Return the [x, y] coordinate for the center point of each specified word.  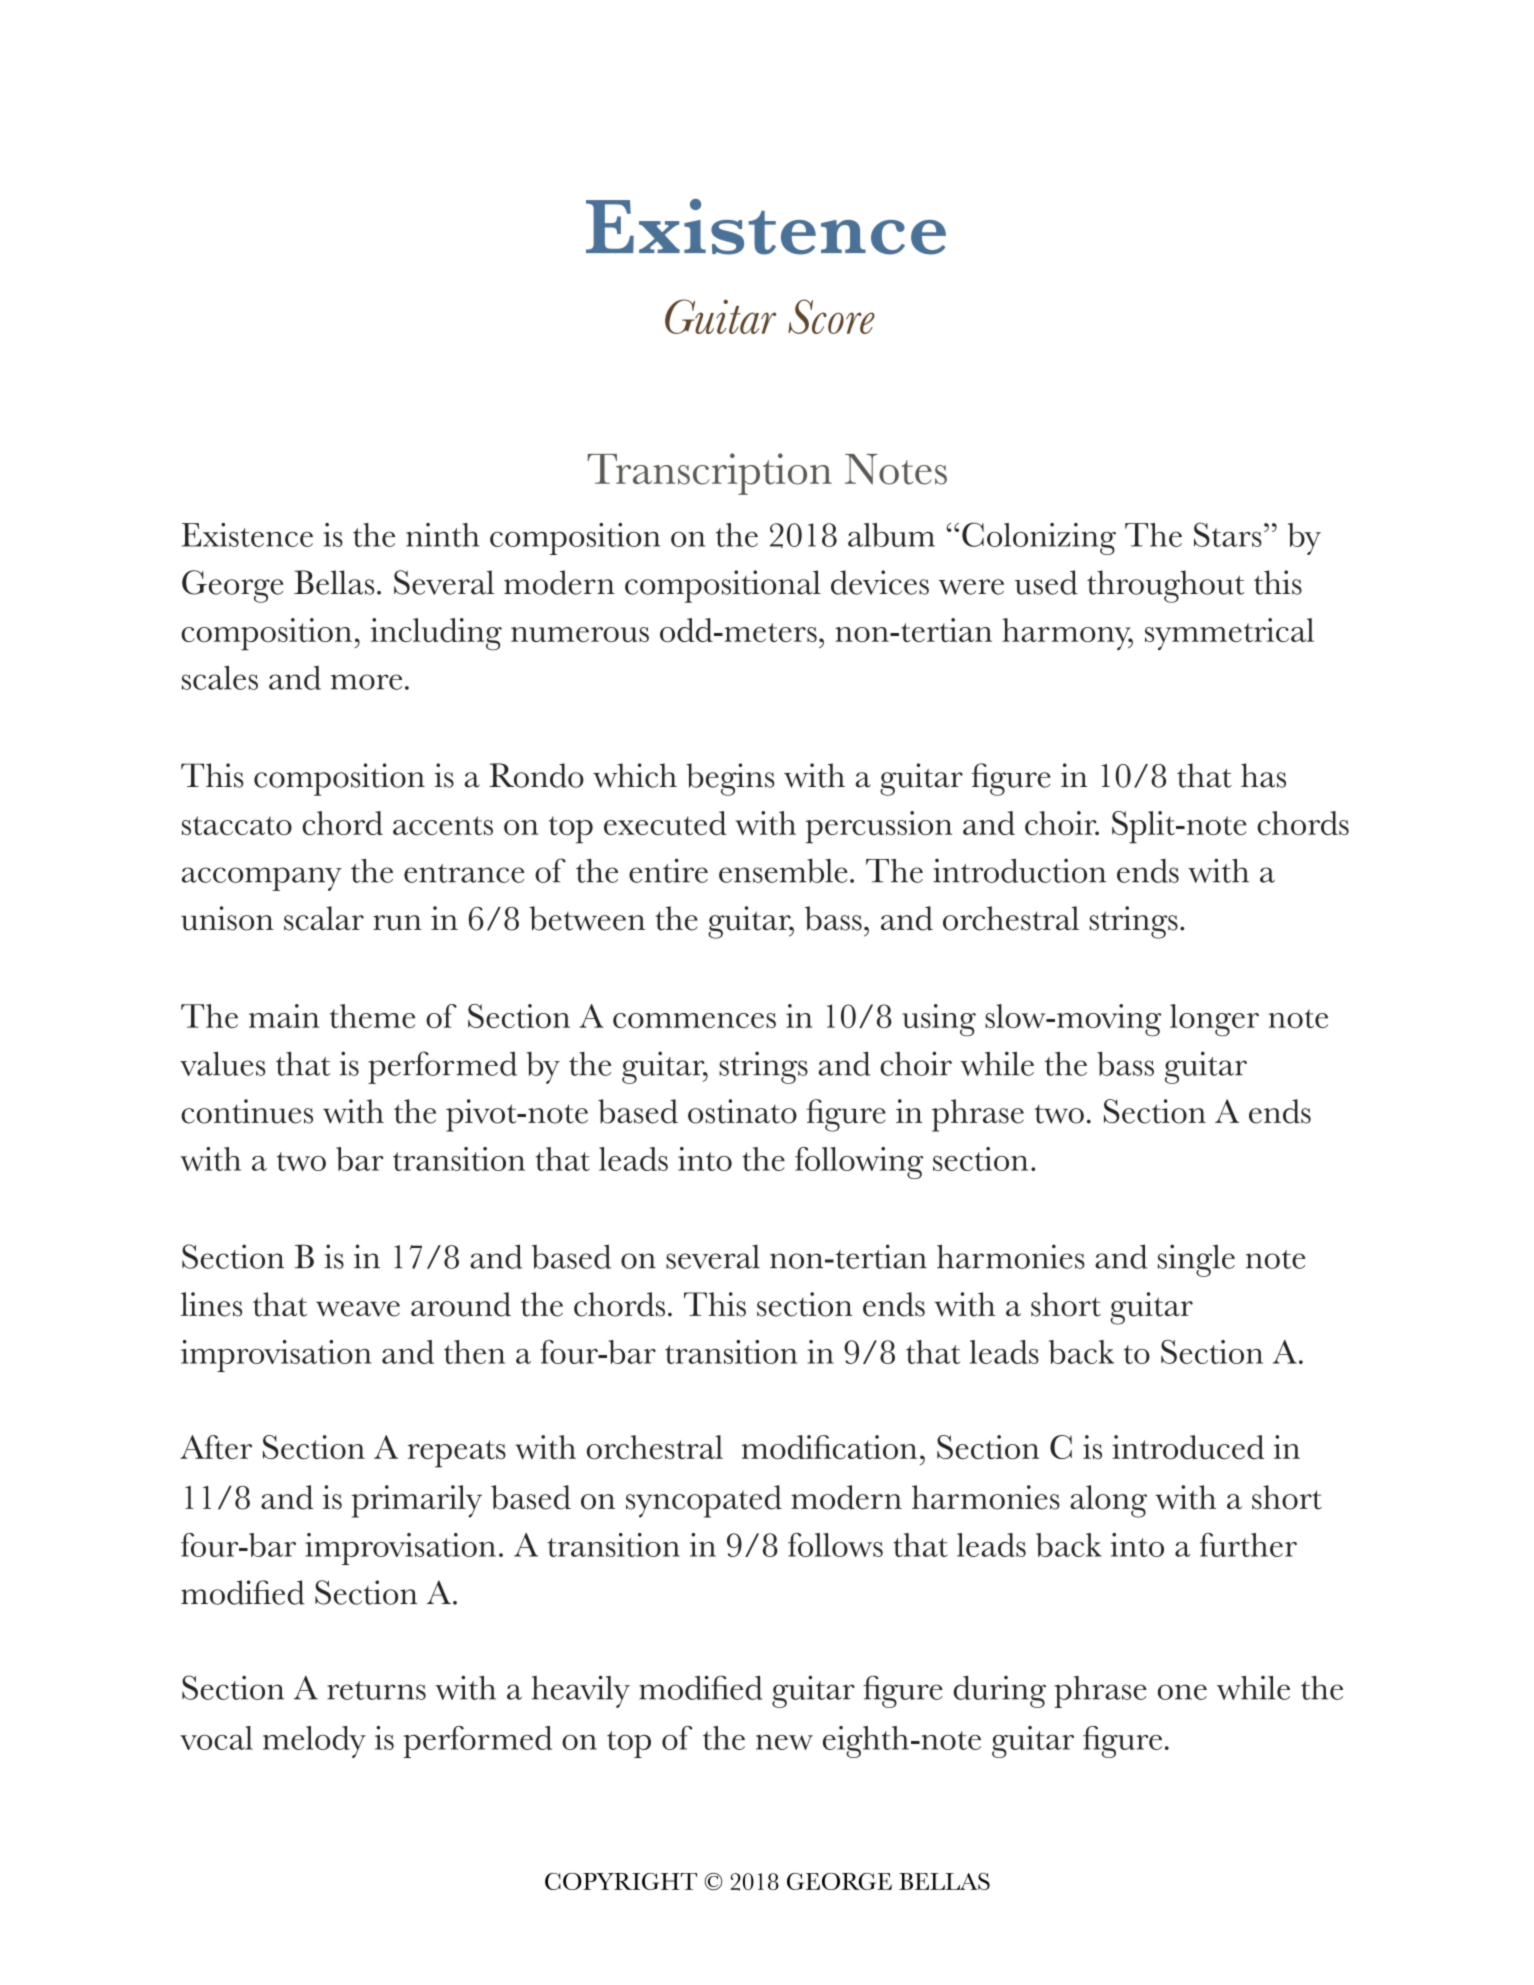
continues [247, 1111]
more [366, 682]
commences [694, 1020]
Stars [1228, 534]
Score [831, 316]
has [1263, 775]
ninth [442, 535]
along [1108, 1501]
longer [1214, 1020]
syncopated [704, 1501]
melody [314, 1742]
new [784, 1742]
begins [730, 779]
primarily [416, 1501]
